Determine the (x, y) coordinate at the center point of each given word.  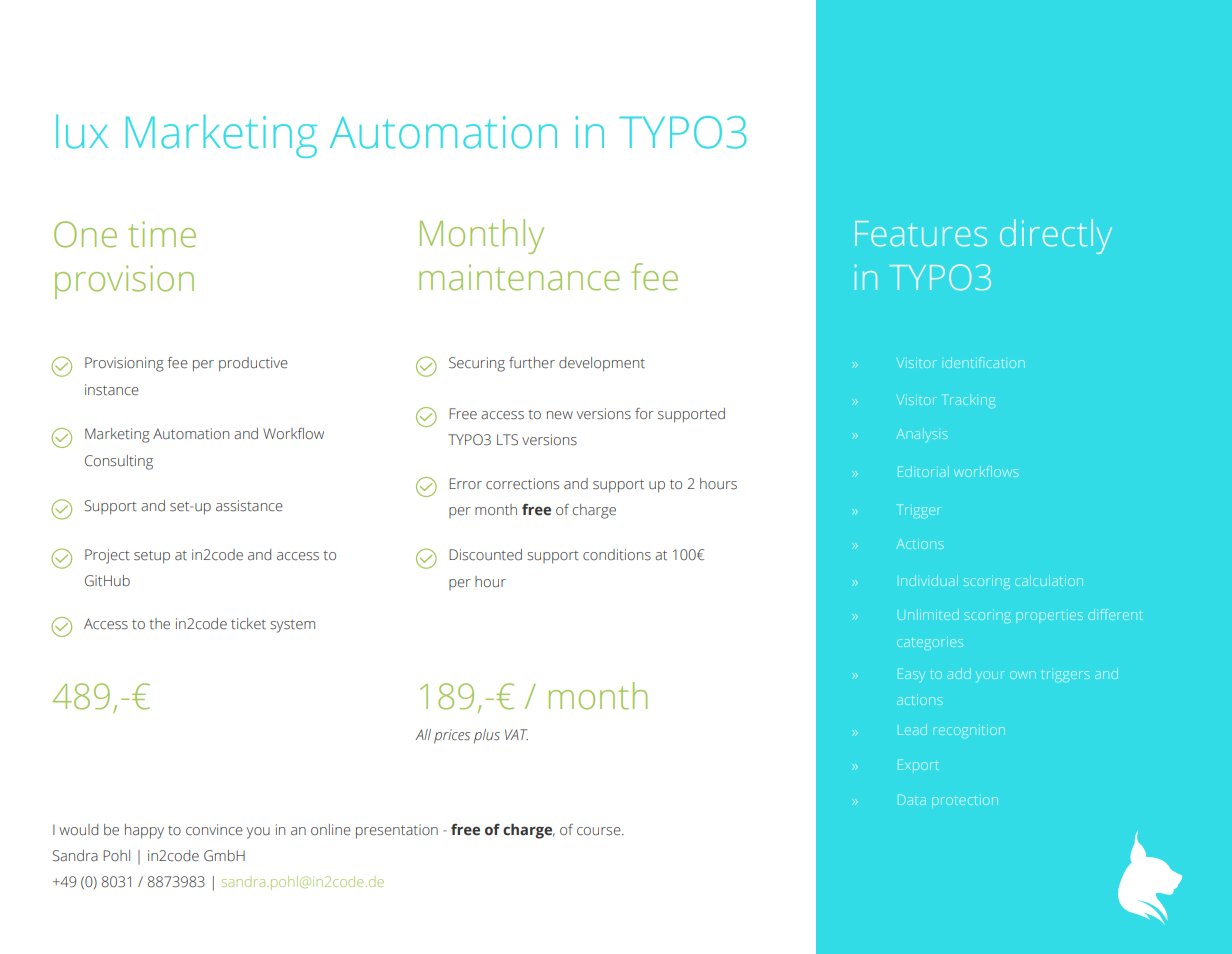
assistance (249, 506)
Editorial (923, 471)
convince (214, 830)
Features (921, 234)
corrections (522, 484)
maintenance (519, 277)
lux (82, 131)
